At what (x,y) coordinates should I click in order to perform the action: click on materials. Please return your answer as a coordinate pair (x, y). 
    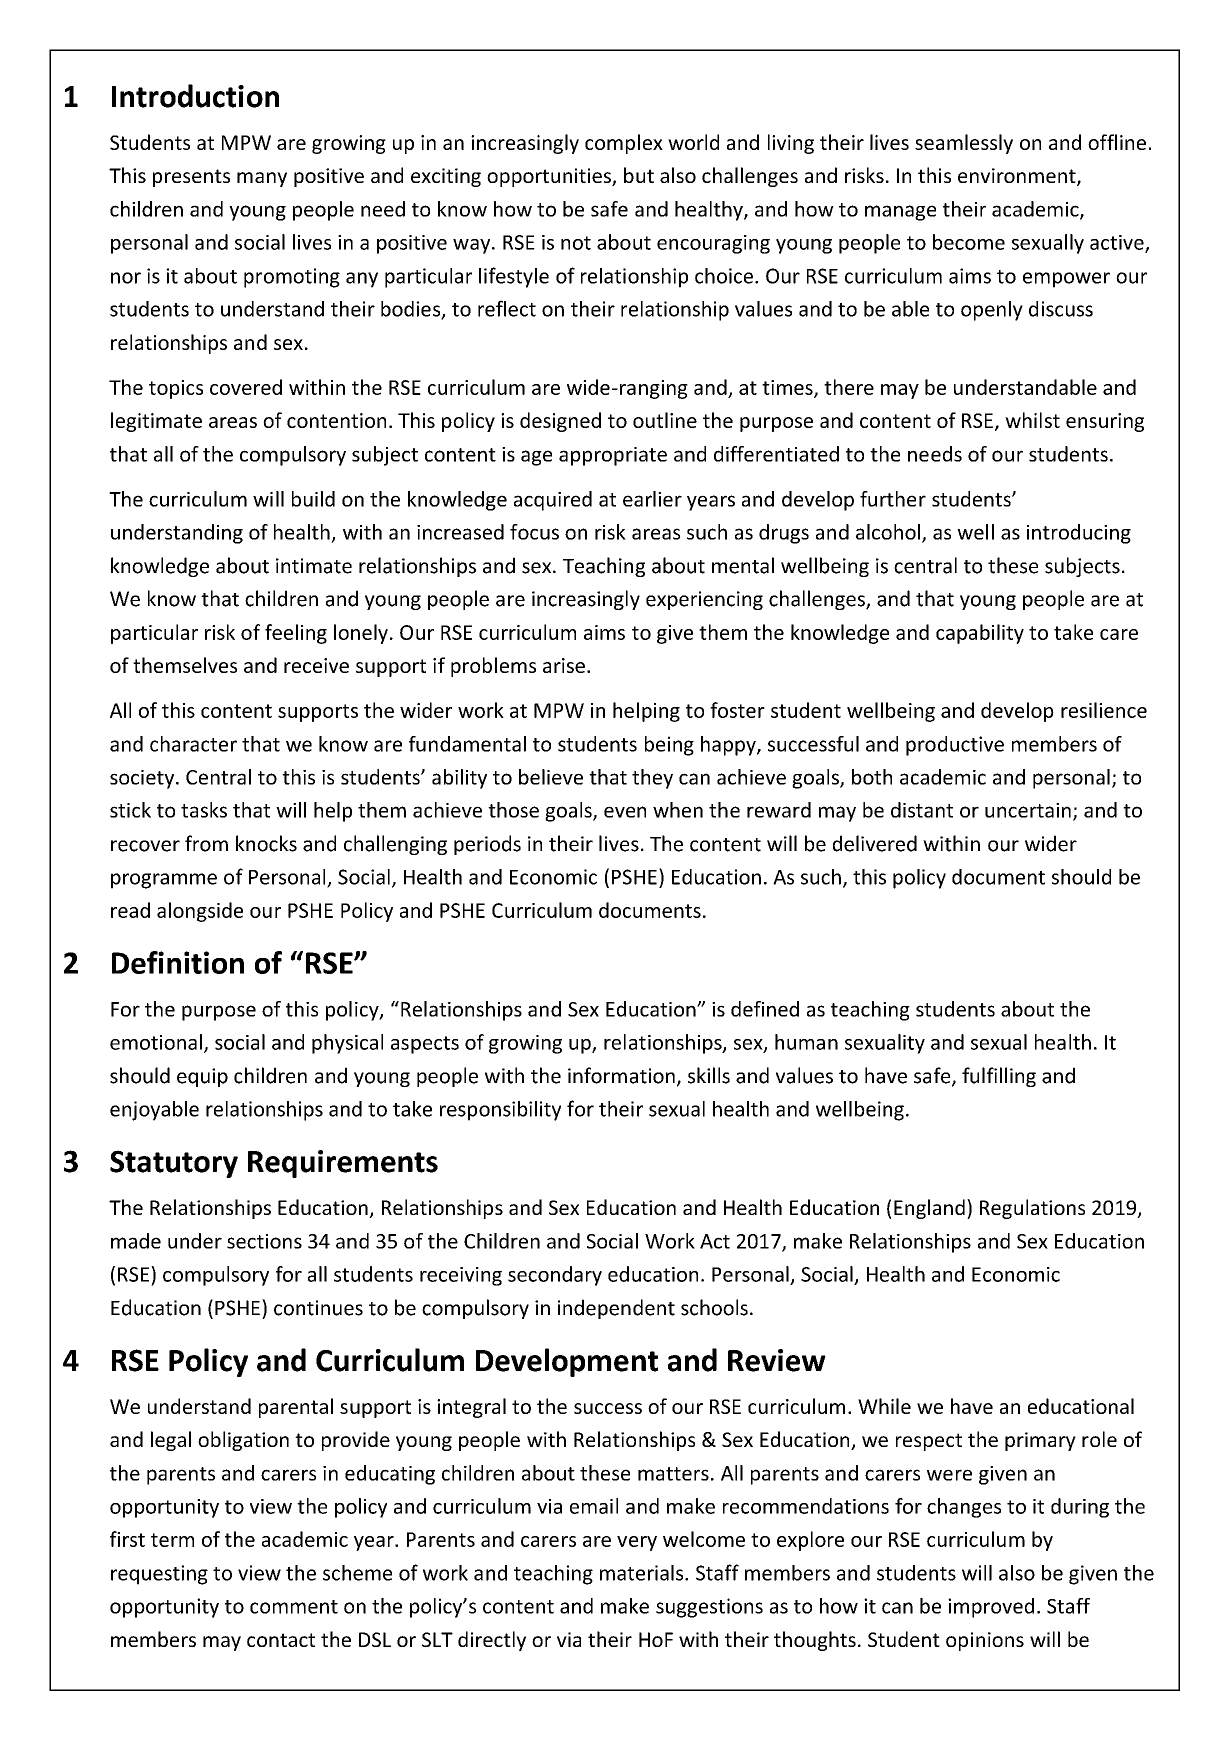
    Looking at the image, I should click on (643, 1573).
